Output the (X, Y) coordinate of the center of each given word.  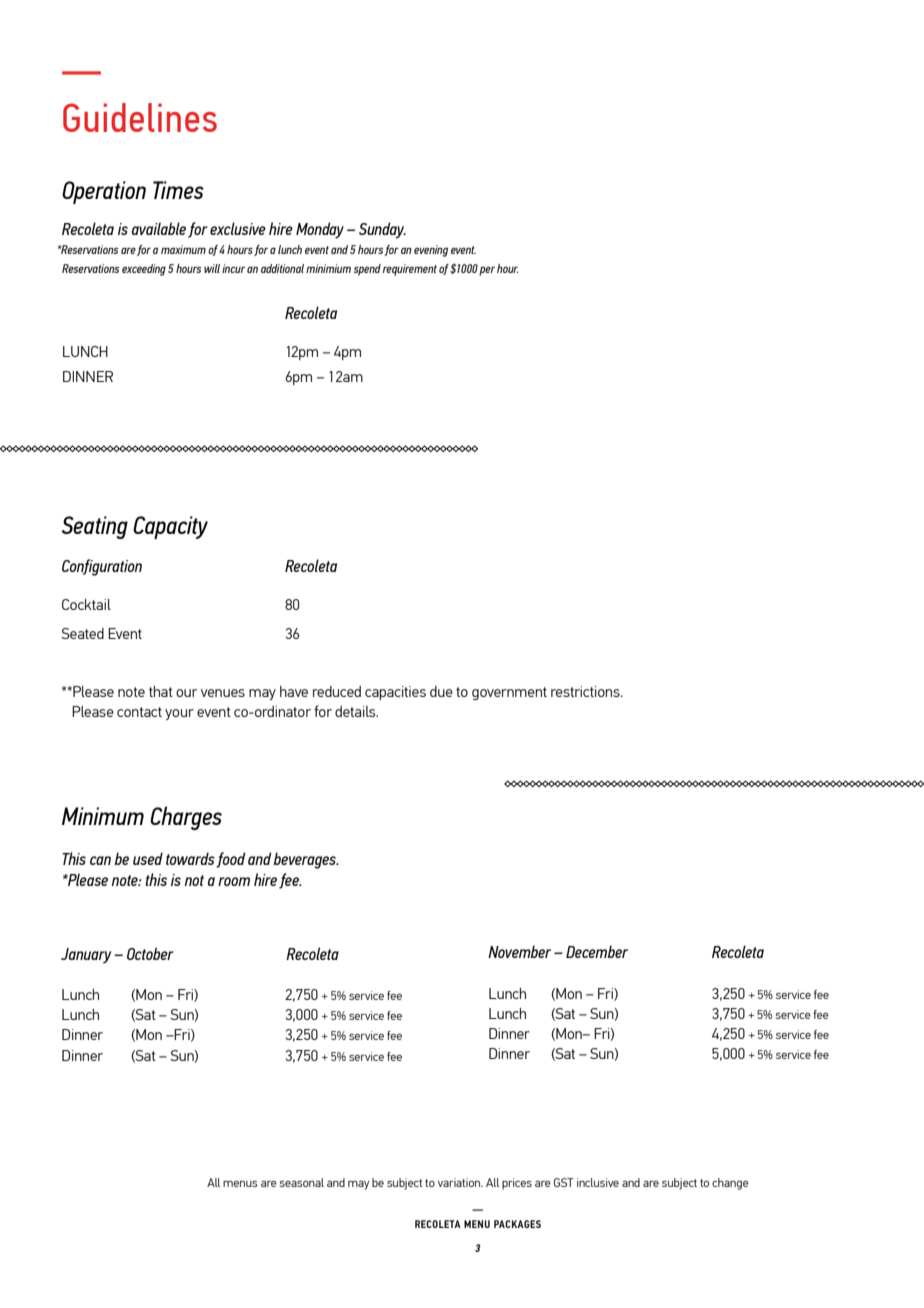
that (161, 691)
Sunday (382, 230)
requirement (410, 270)
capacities (395, 693)
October (150, 953)
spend (367, 270)
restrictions (586, 691)
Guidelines (140, 117)
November (519, 951)
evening (431, 251)
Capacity (170, 527)
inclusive (598, 1182)
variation (460, 1182)
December (597, 951)
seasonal (302, 1182)
